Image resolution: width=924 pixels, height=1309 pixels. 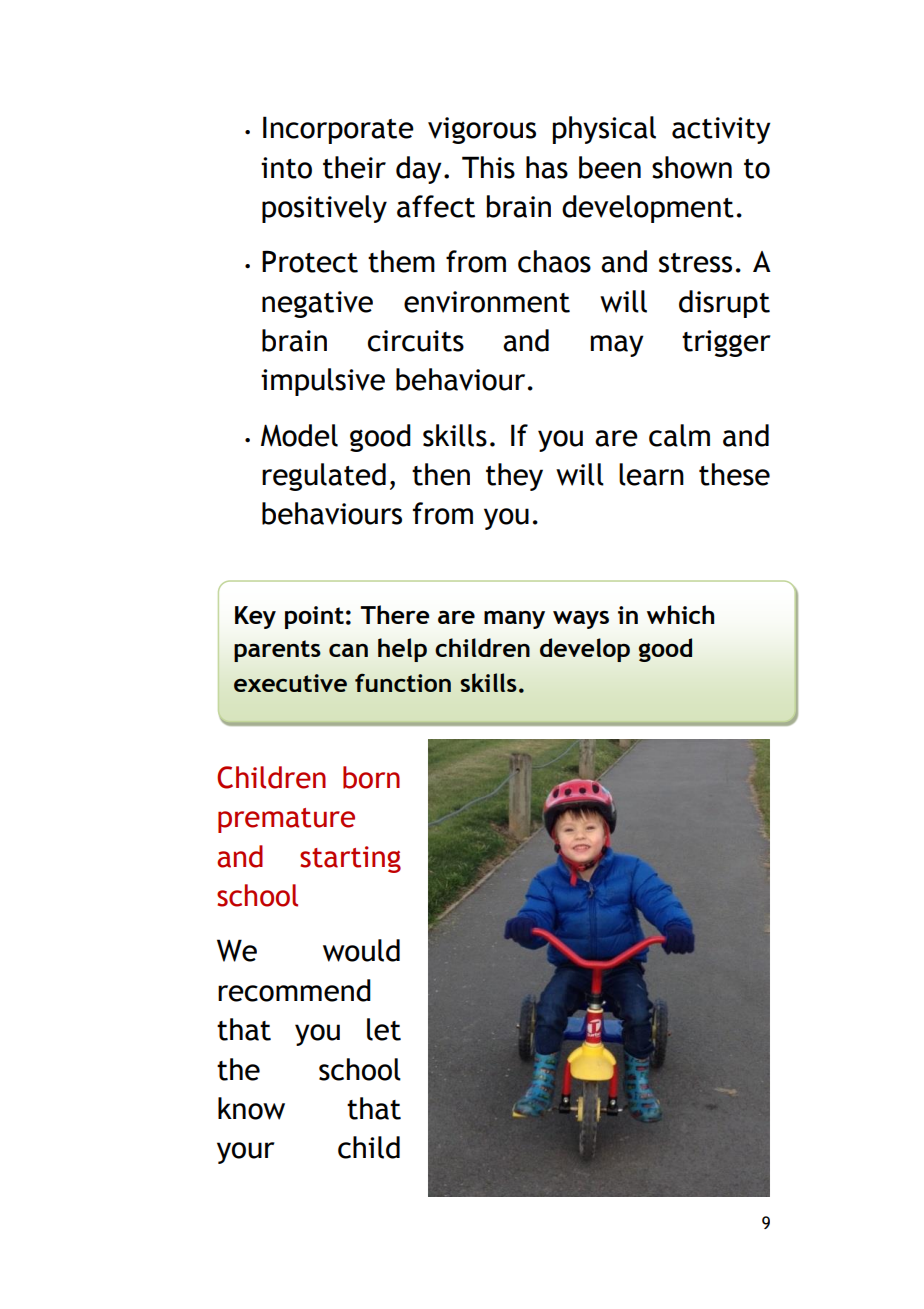 I want to click on point, so click(x=314, y=617).
